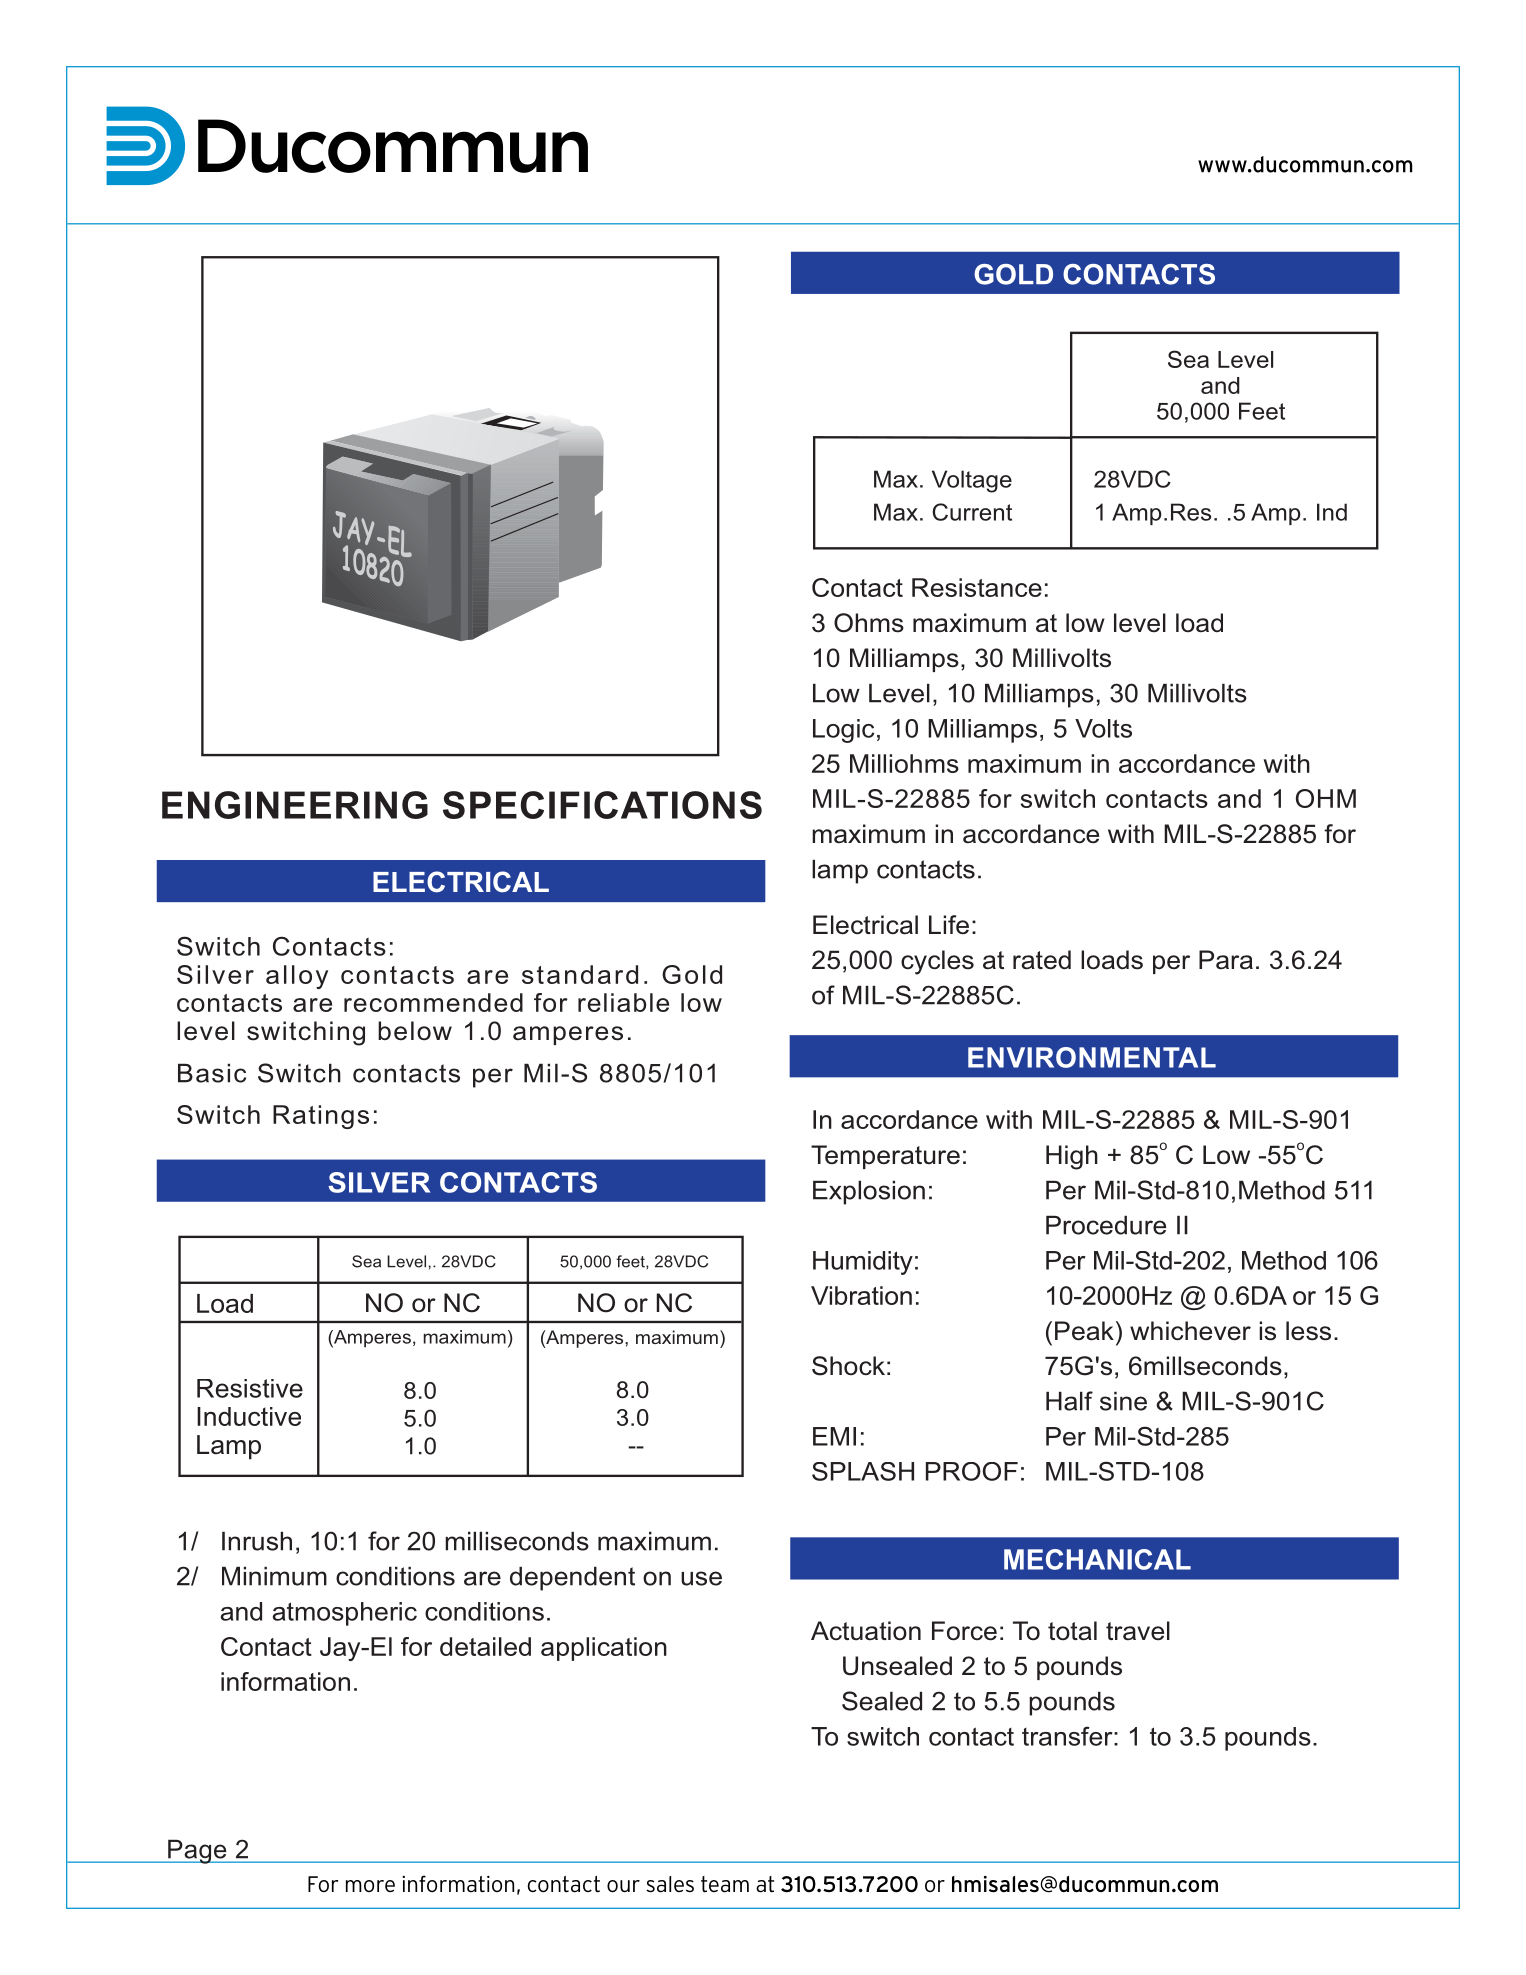 This document has width=1526, height=1975. Describe the element at coordinates (297, 977) in the document. I see `alloy` at that location.
